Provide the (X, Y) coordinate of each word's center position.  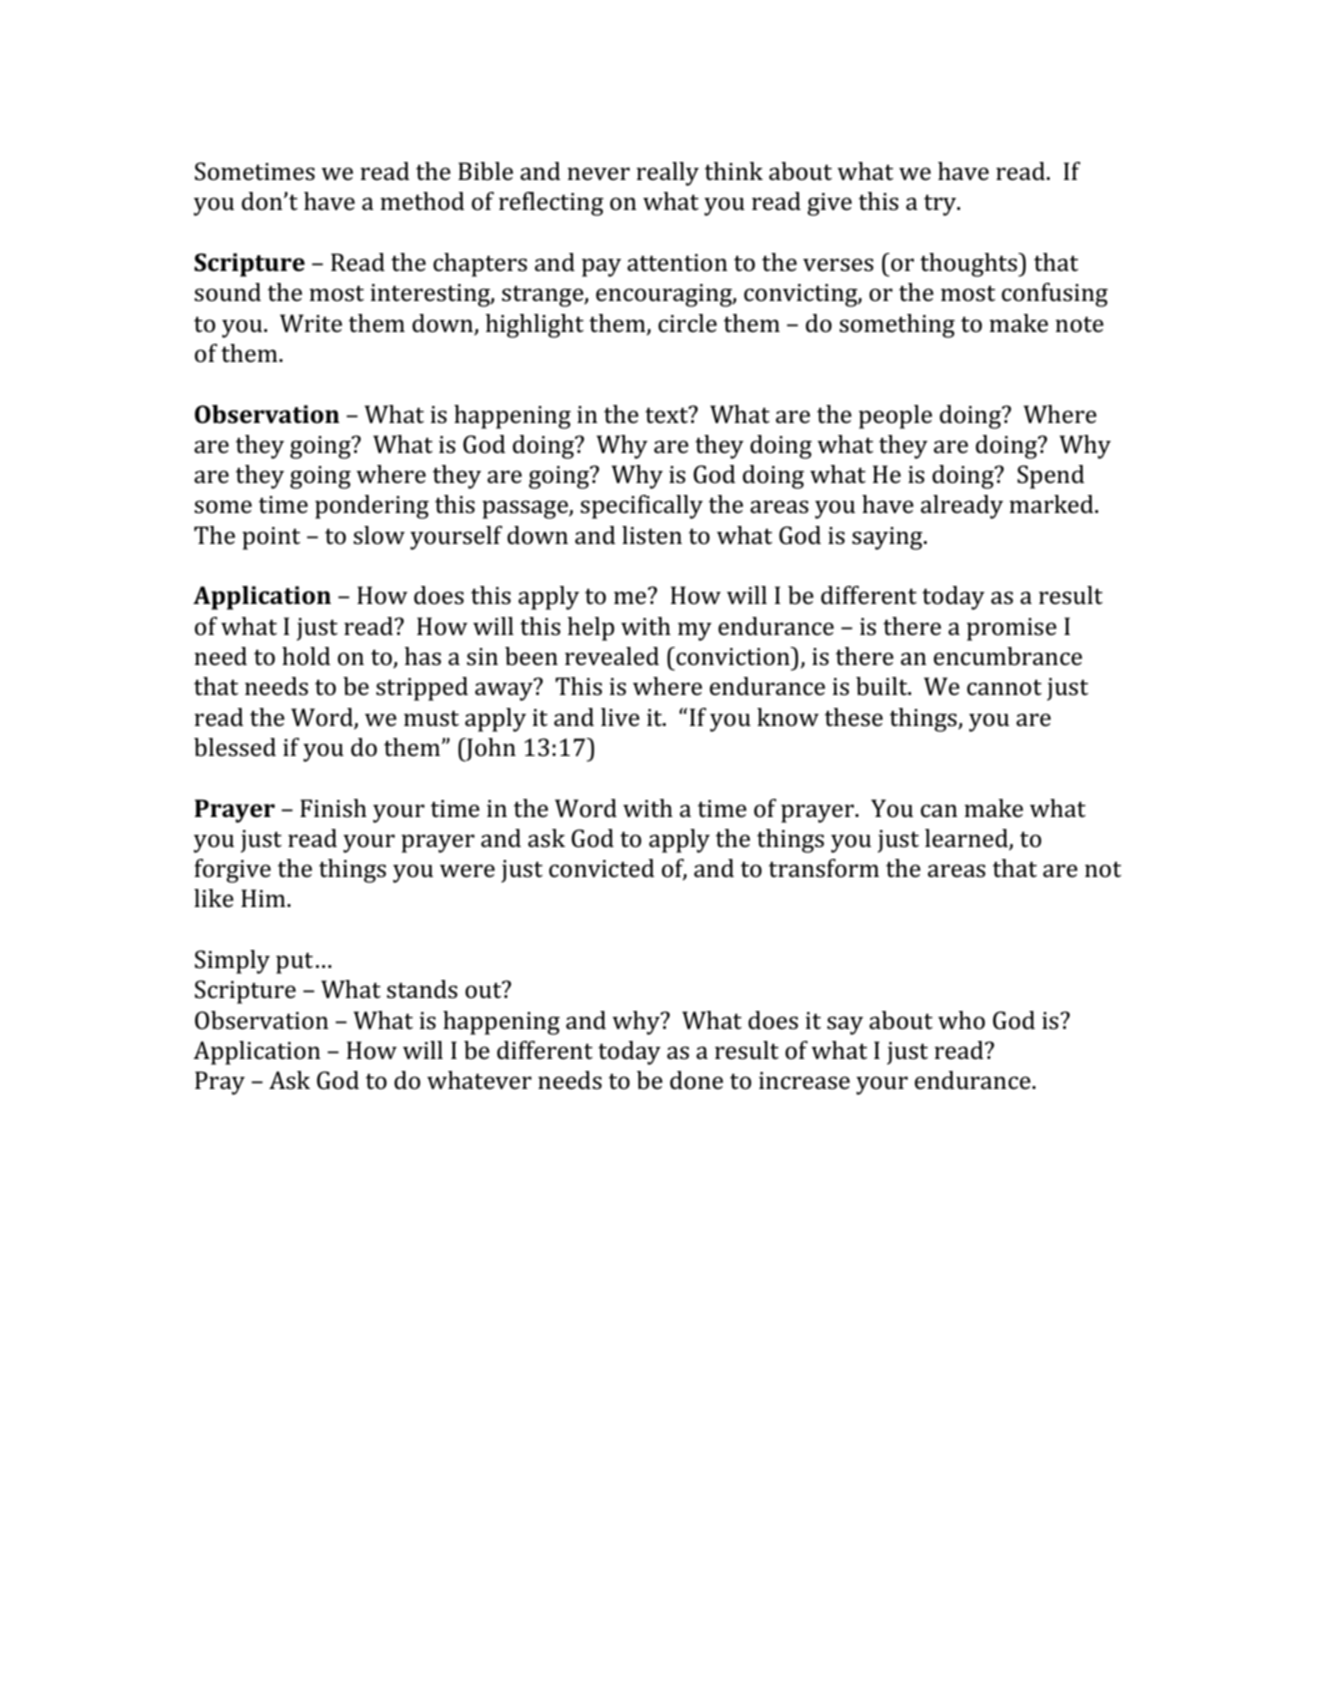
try (941, 205)
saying (888, 538)
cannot (1004, 687)
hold (306, 656)
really (667, 174)
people (895, 417)
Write (311, 323)
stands (422, 989)
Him (264, 898)
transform (824, 868)
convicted (601, 868)
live (620, 717)
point (271, 538)
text (667, 415)
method (422, 201)
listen (652, 535)
